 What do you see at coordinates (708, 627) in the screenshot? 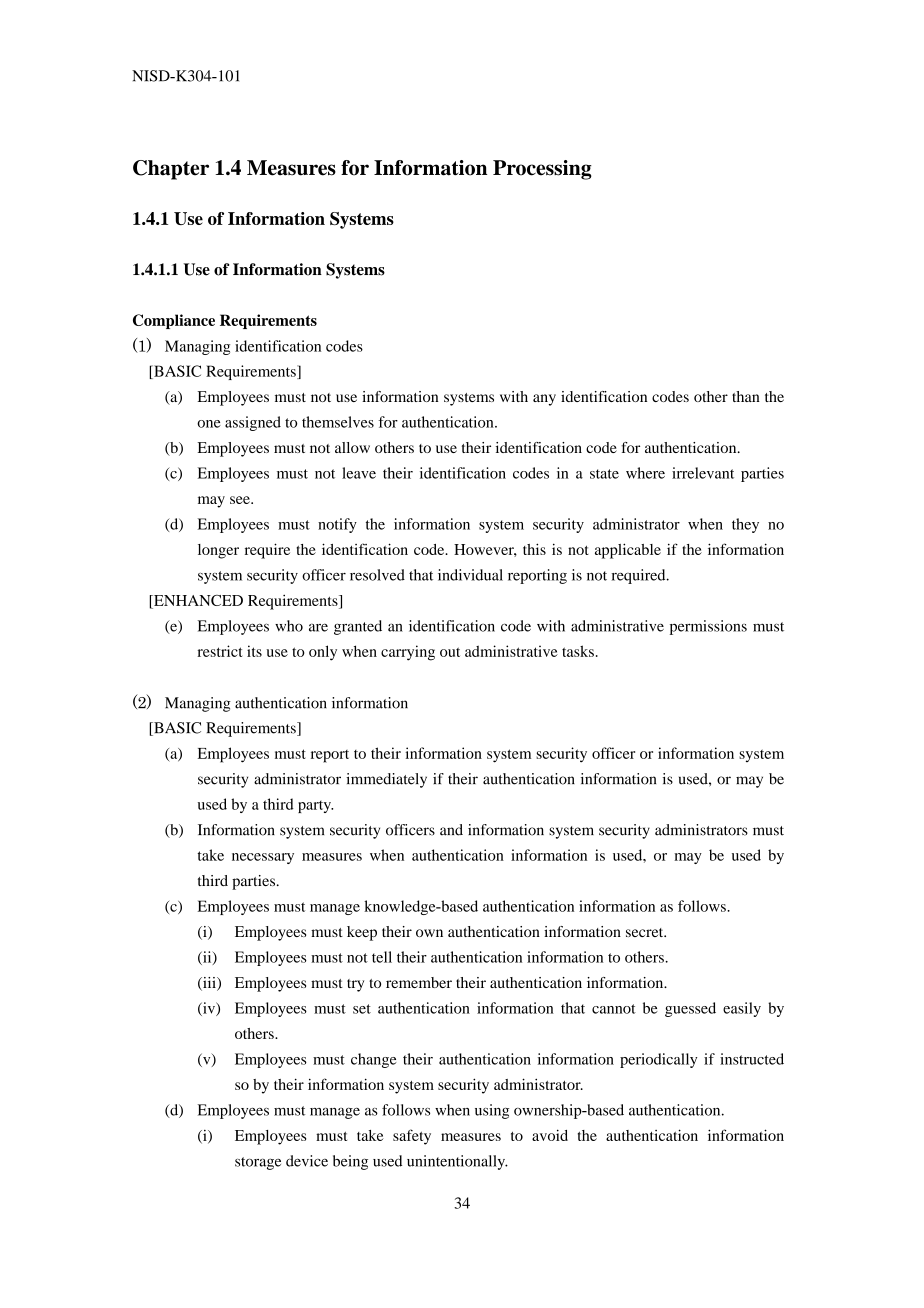
I see `permissions` at bounding box center [708, 627].
